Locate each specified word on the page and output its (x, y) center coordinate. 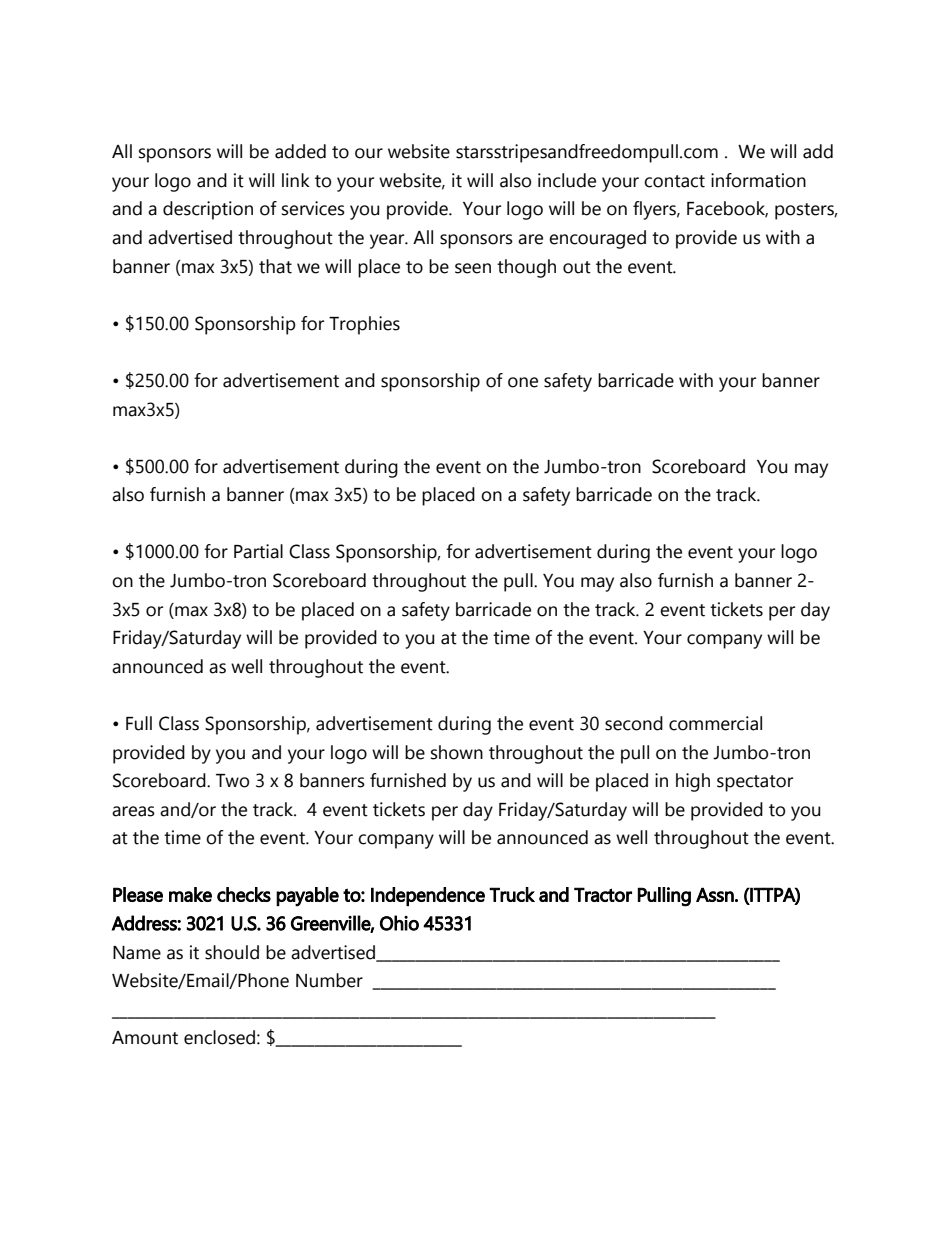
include (567, 180)
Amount (145, 1038)
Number (329, 980)
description (208, 210)
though (526, 268)
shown (457, 752)
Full (139, 723)
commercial (715, 723)
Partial (258, 551)
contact (674, 181)
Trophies (364, 325)
